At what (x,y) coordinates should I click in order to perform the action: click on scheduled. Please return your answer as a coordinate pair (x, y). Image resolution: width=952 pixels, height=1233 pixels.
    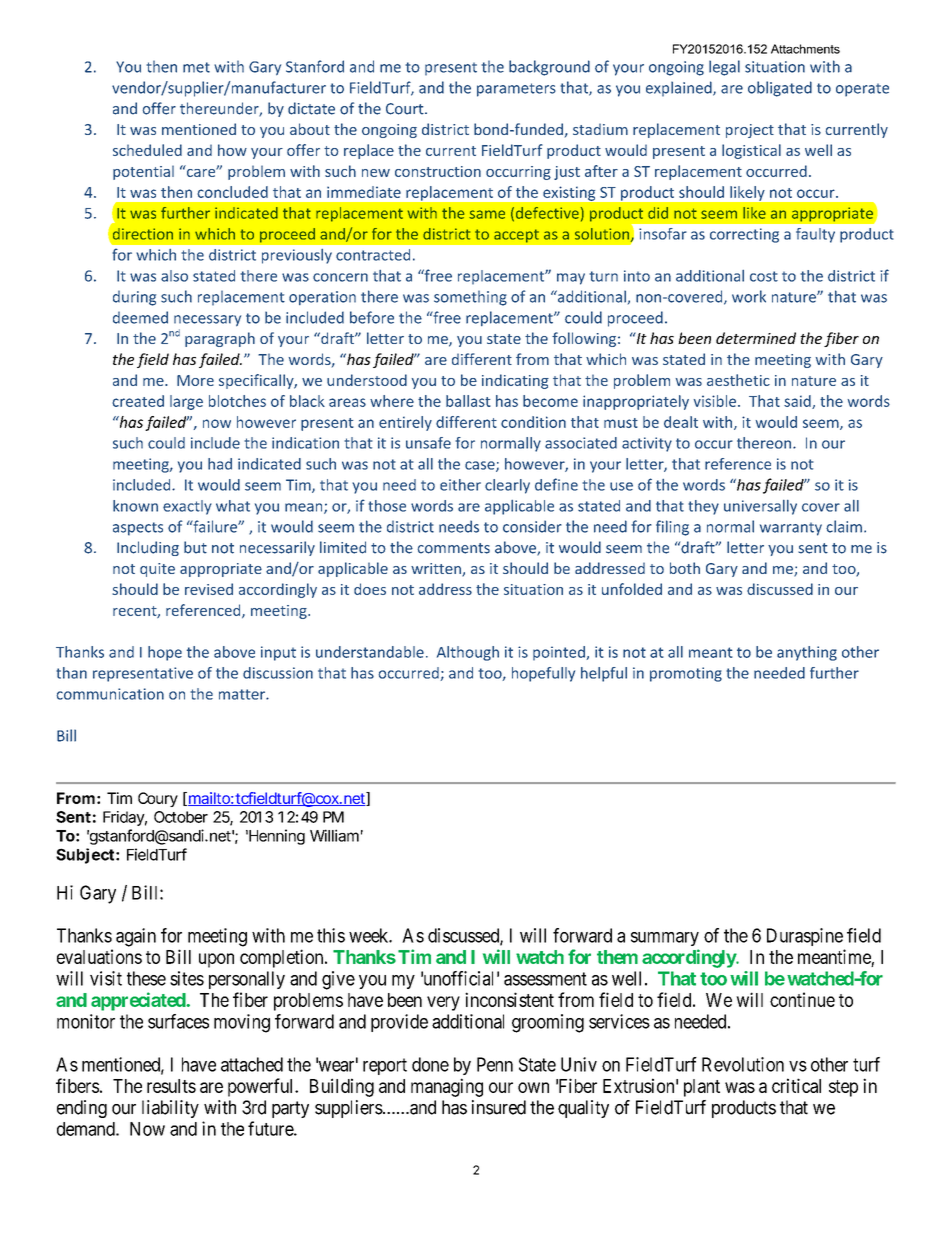
    Looking at the image, I should click on (147, 150).
